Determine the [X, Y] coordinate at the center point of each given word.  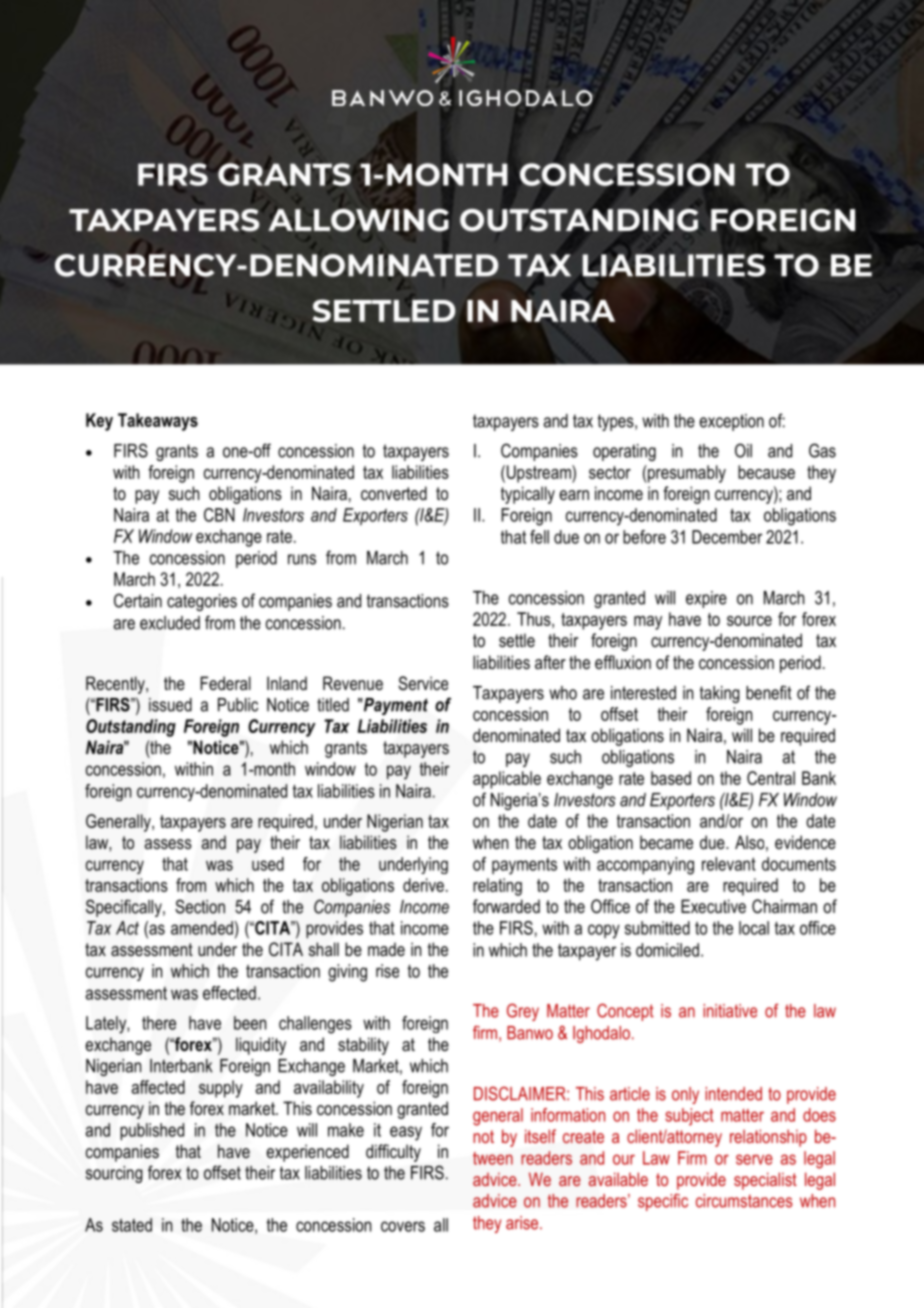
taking [719, 694]
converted [394, 493]
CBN [219, 515]
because [766, 472]
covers [403, 1226]
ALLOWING [358, 220]
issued [170, 705]
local [754, 928]
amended [202, 928]
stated [132, 1225]
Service [423, 683]
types [617, 422]
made [386, 949]
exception [731, 422]
